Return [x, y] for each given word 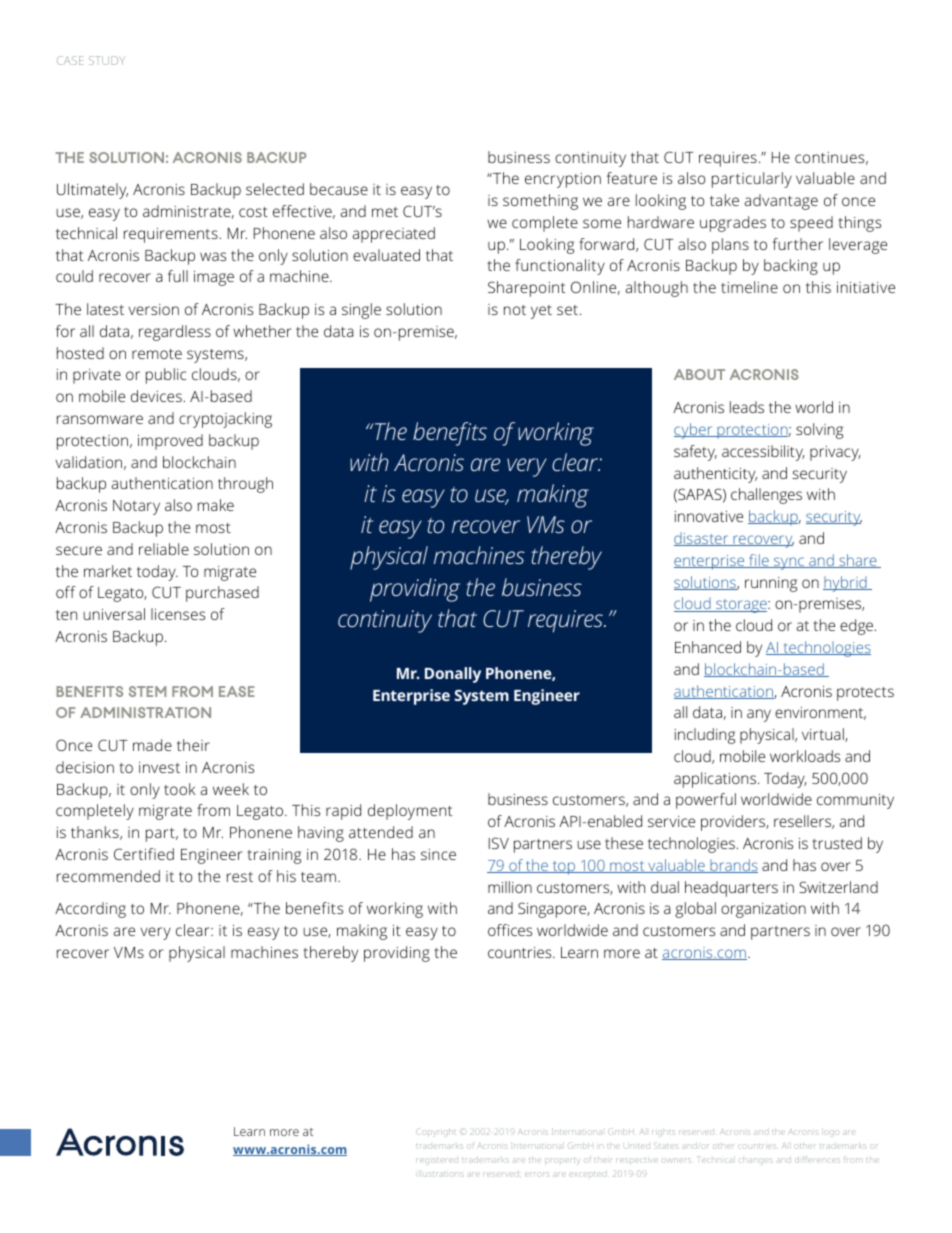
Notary [136, 507]
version [153, 309]
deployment [410, 812]
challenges [766, 496]
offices [510, 930]
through [245, 485]
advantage [781, 202]
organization [763, 910]
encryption [563, 180]
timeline [749, 287]
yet [541, 312]
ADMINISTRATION [145, 712]
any [759, 715]
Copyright [435, 1132]
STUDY [107, 60]
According [90, 910]
